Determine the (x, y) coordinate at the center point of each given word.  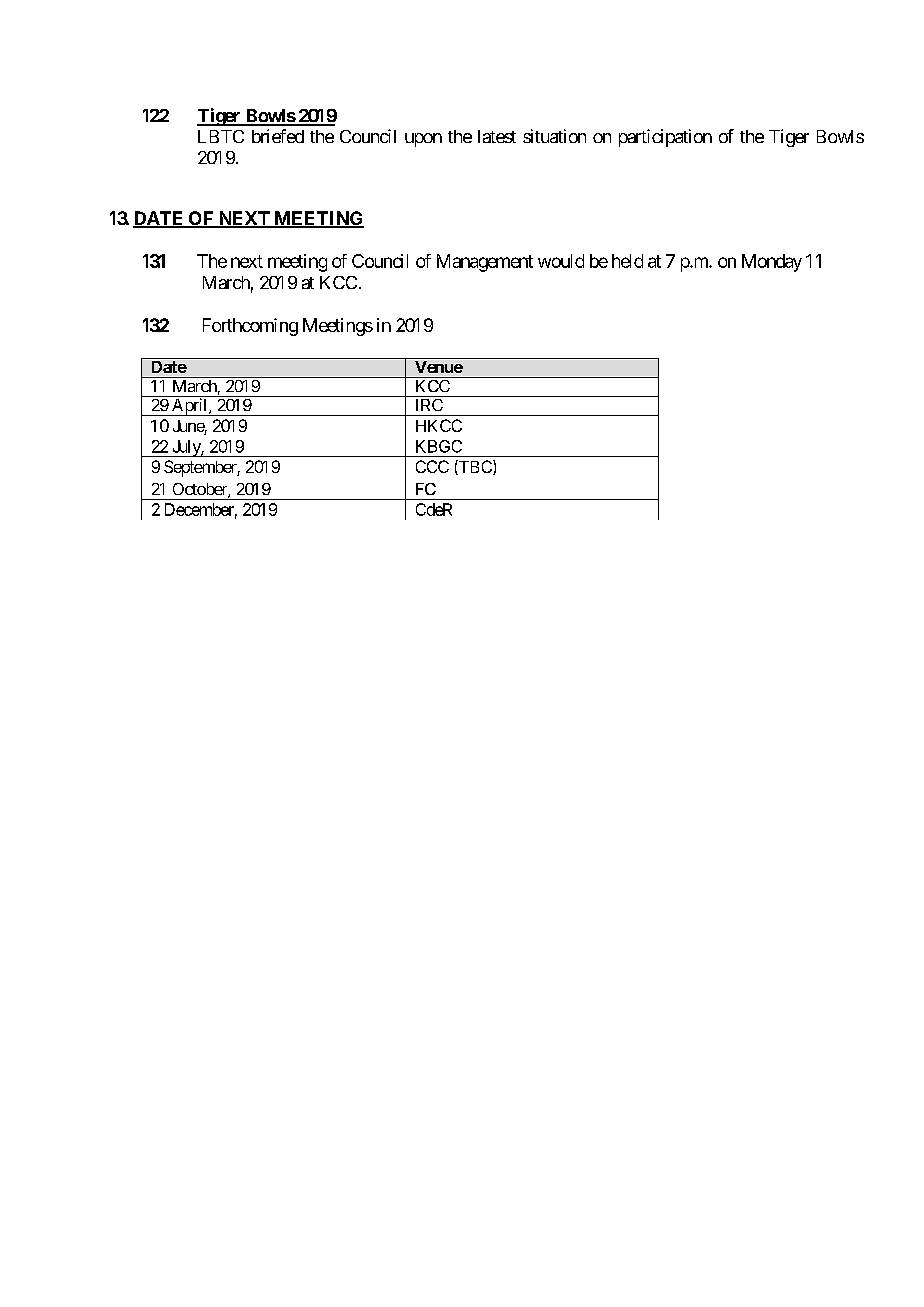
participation (665, 138)
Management (485, 263)
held (627, 261)
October (201, 490)
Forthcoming (250, 327)
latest (497, 136)
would (561, 261)
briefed (278, 136)
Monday (772, 263)
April (190, 407)
